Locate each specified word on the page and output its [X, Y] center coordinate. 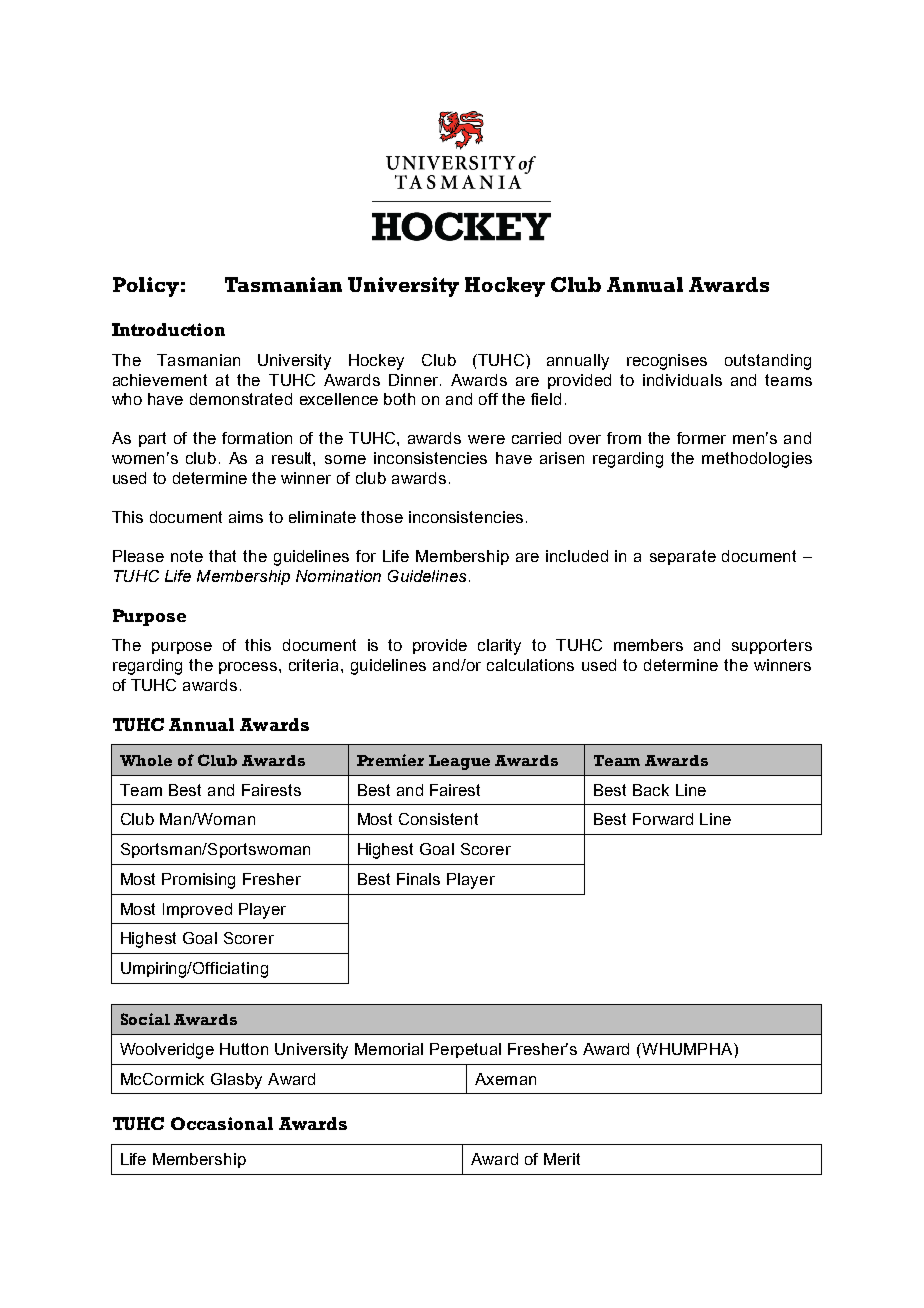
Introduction [168, 329]
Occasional [222, 1123]
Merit [562, 1159]
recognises [667, 362]
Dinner [415, 380]
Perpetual [465, 1050]
